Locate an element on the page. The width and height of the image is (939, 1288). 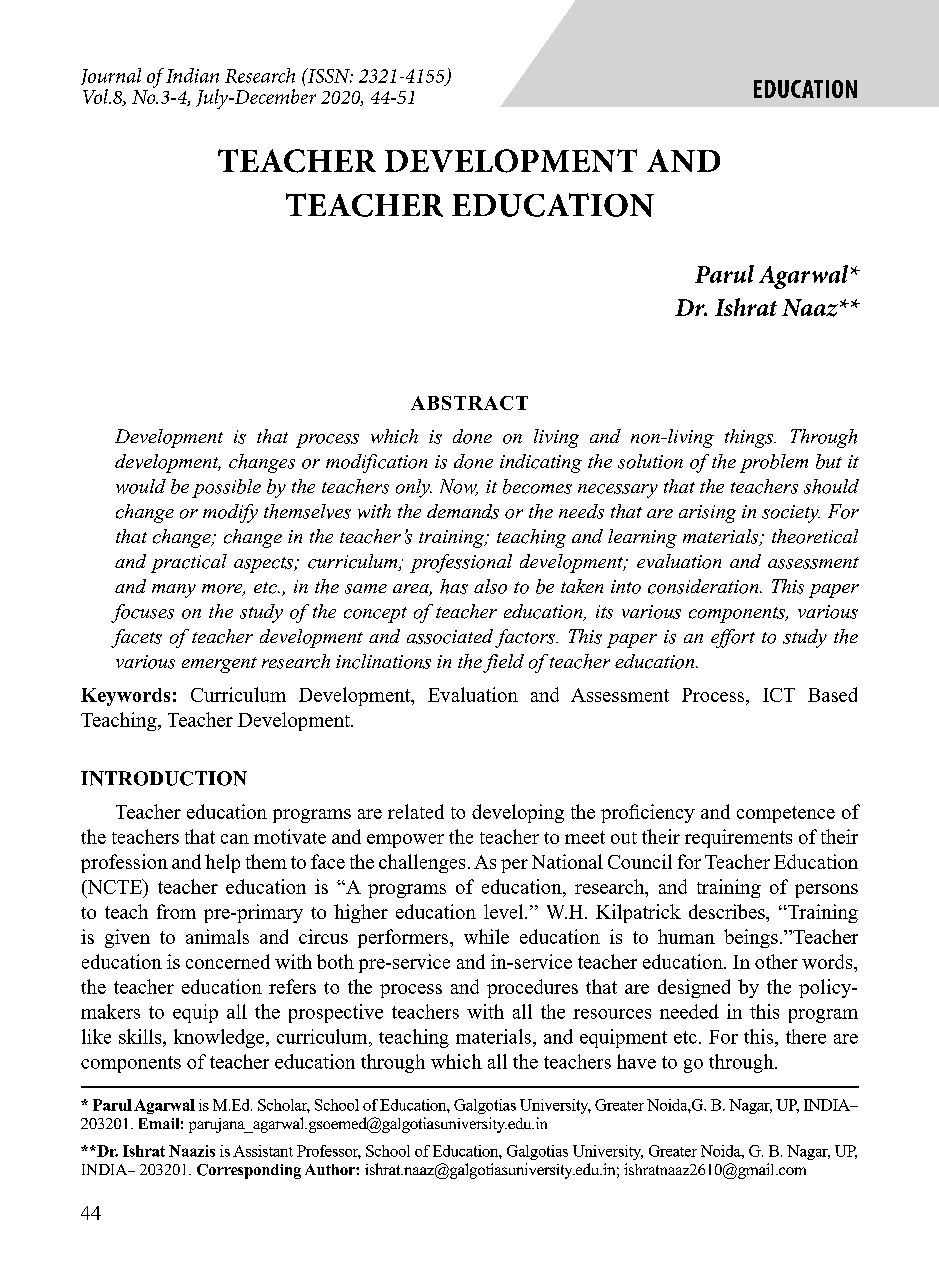
Professor is located at coordinates (329, 1152).
